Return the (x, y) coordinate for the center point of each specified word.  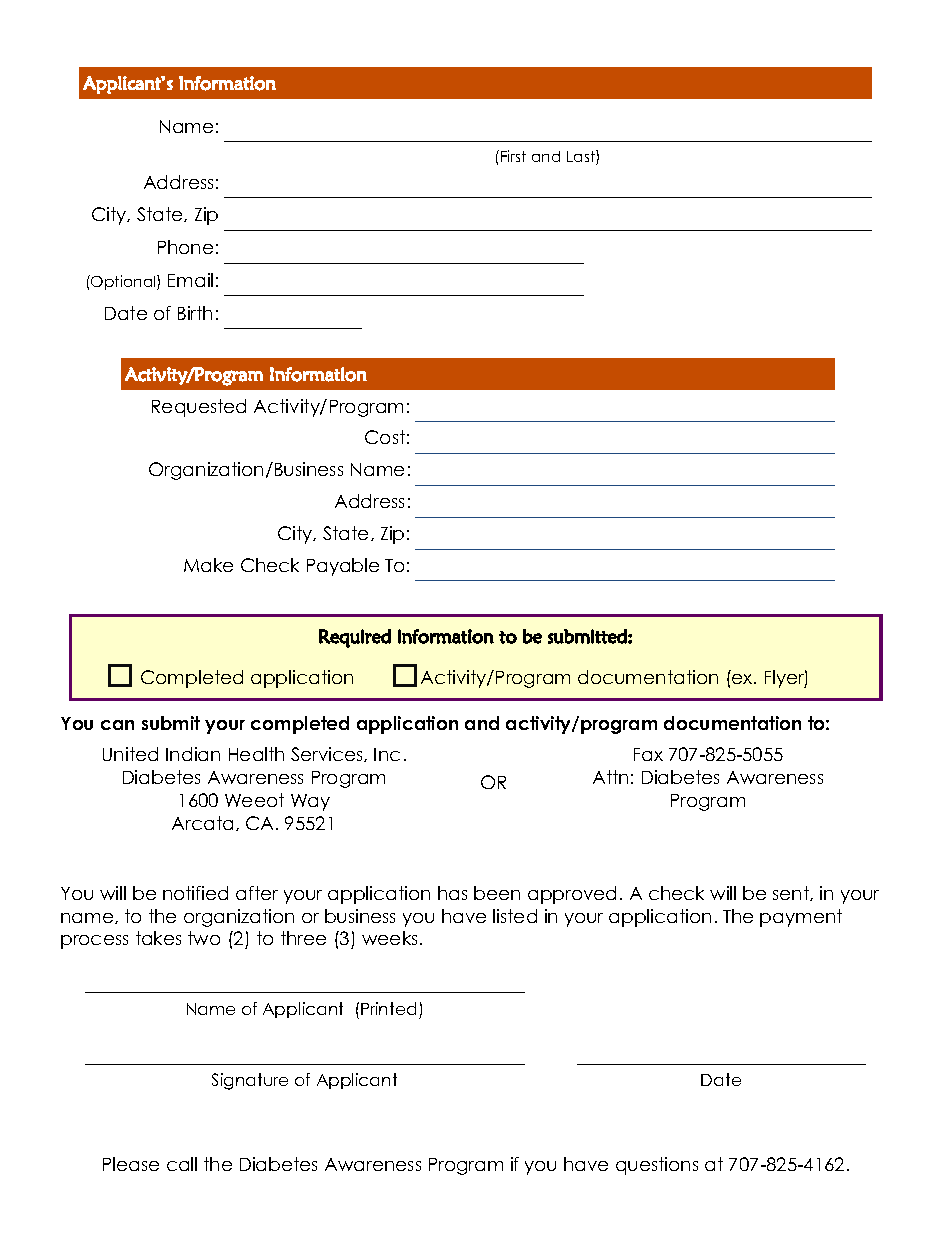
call (182, 1164)
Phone (185, 247)
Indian (193, 754)
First (513, 156)
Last (582, 157)
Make (208, 565)
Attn (610, 777)
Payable (343, 567)
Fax (648, 754)
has (452, 893)
